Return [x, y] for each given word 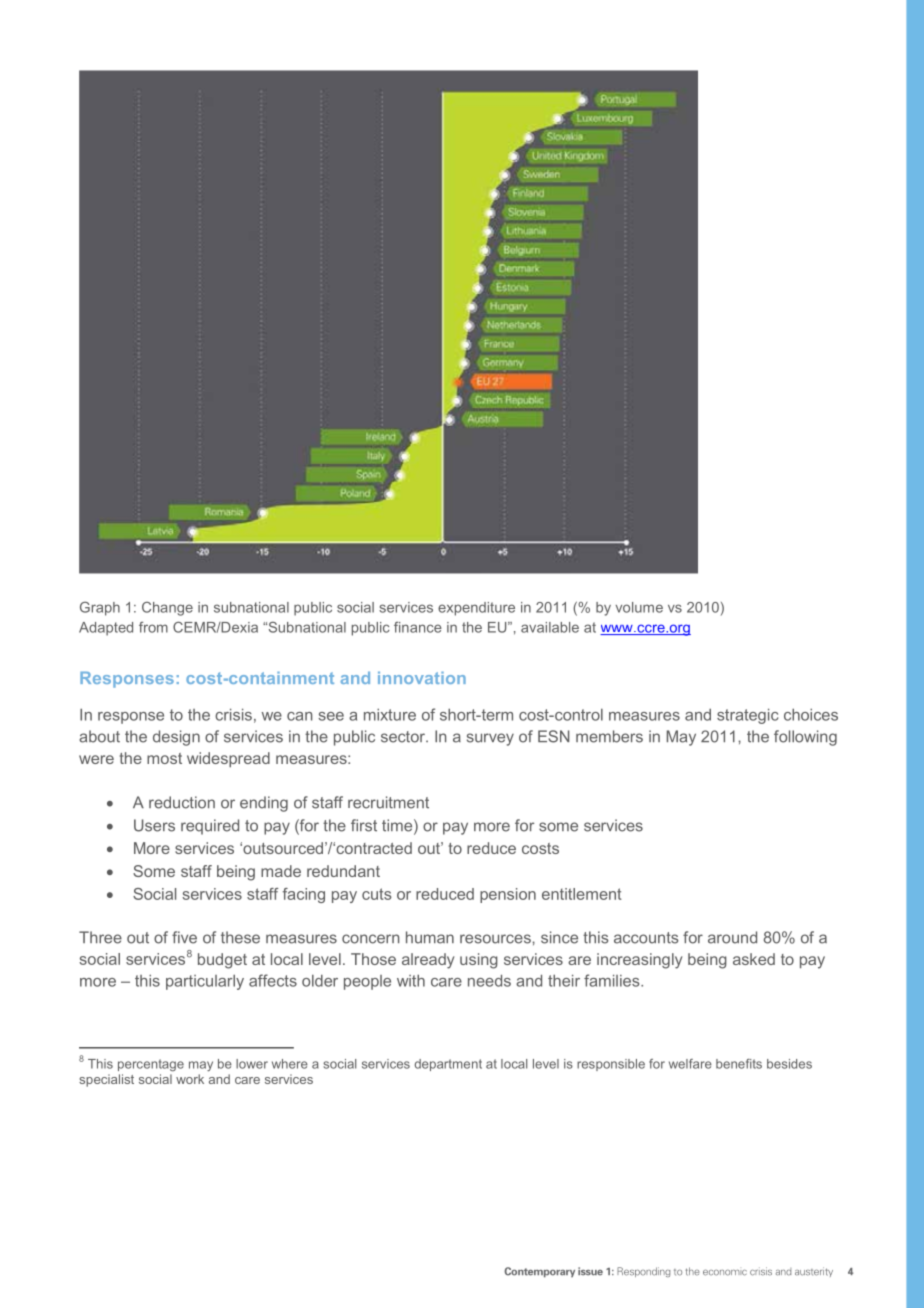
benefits [739, 1064]
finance [418, 627]
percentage [151, 1065]
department [448, 1065]
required [210, 827]
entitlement [582, 894]
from [153, 627]
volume [639, 607]
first [364, 825]
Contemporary [539, 1272]
